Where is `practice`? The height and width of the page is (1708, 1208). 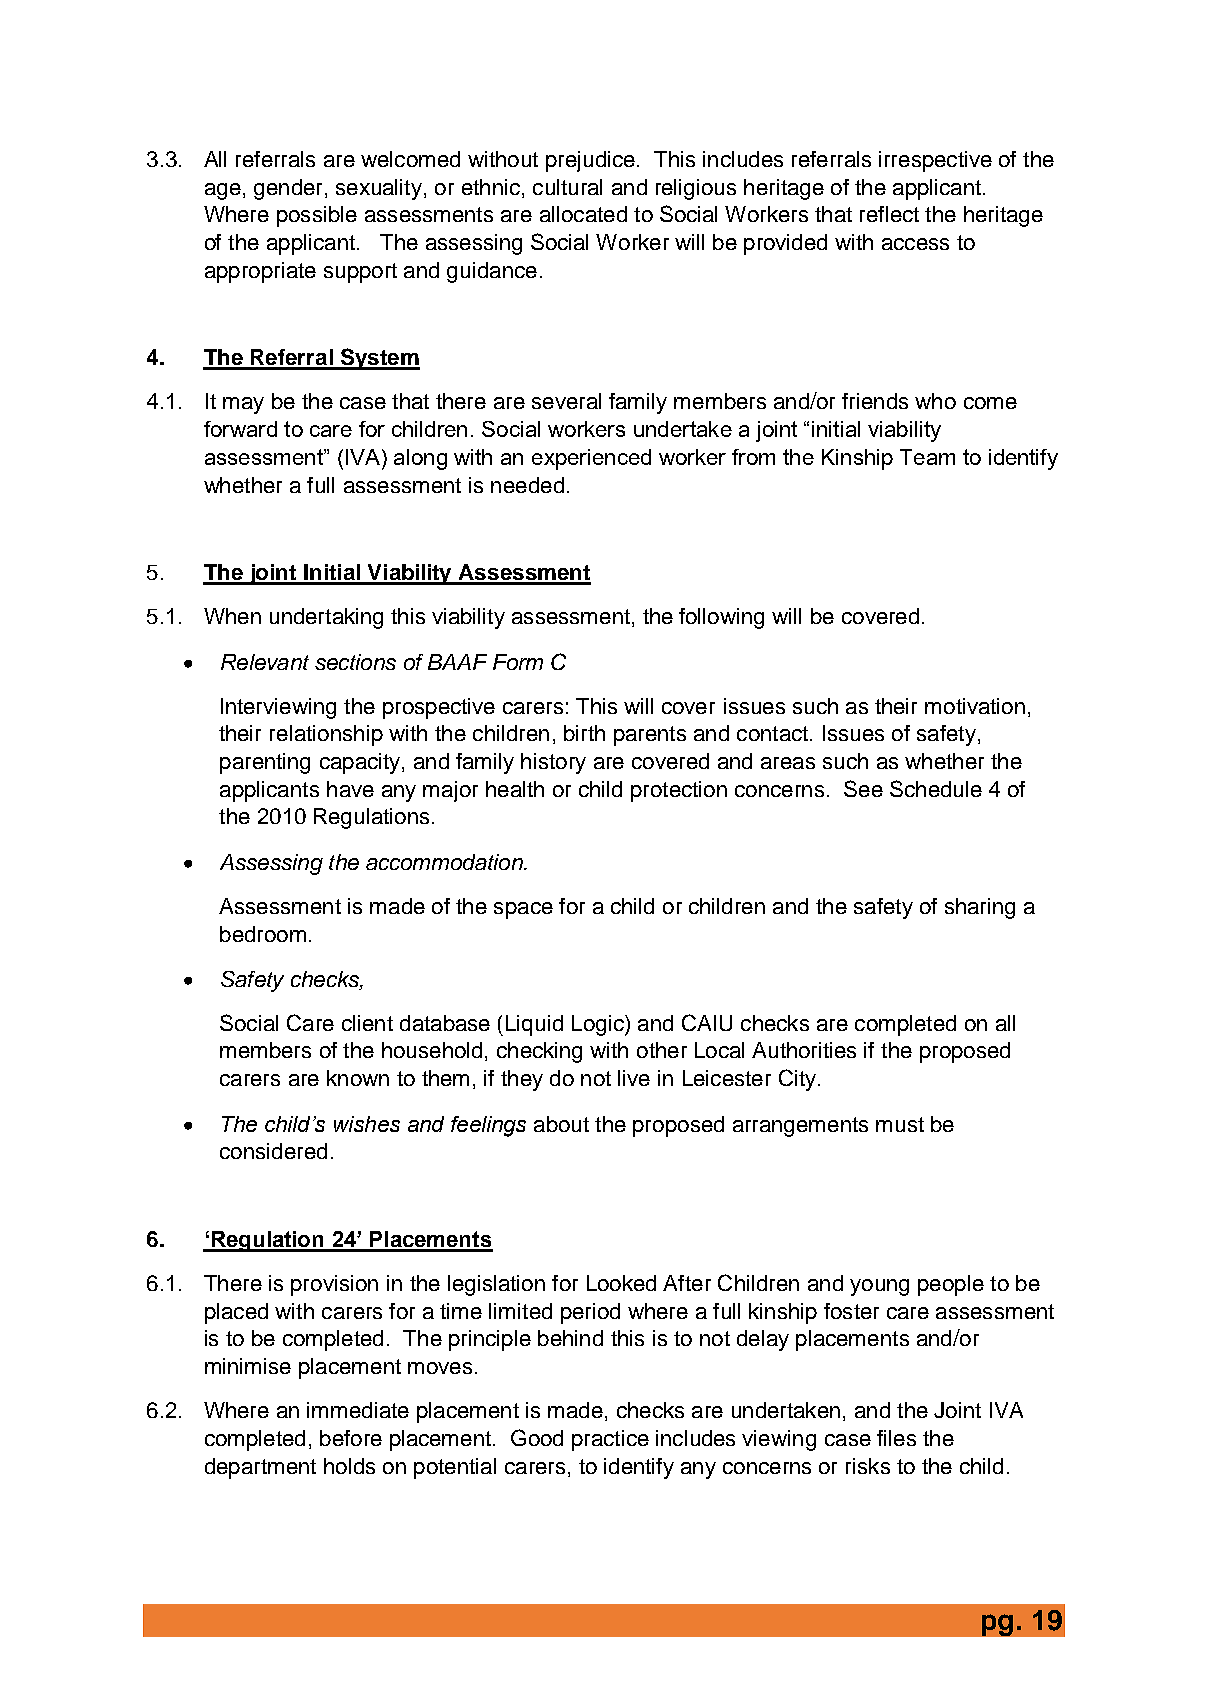
practice is located at coordinates (610, 1440).
